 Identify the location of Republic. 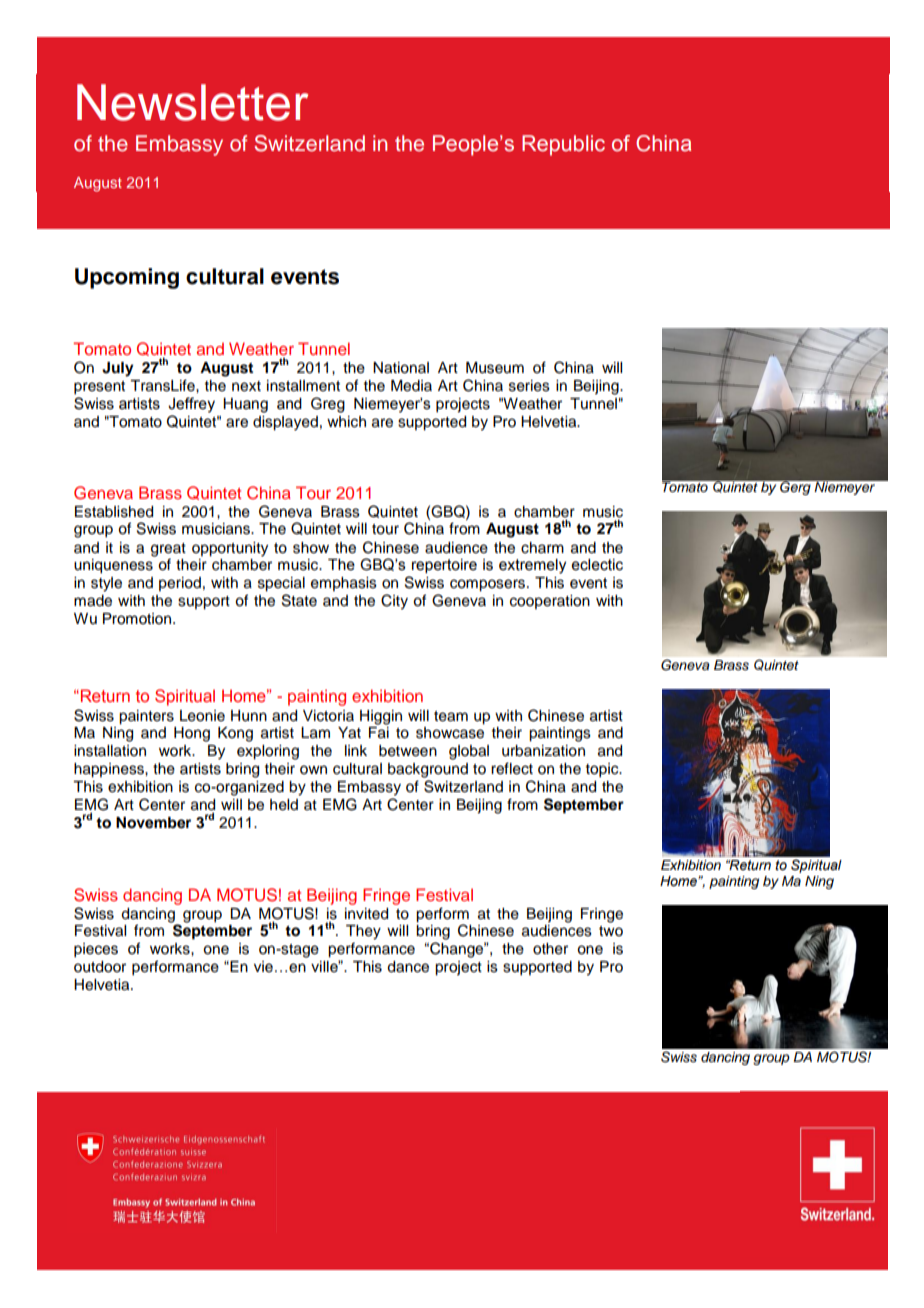
(563, 145).
